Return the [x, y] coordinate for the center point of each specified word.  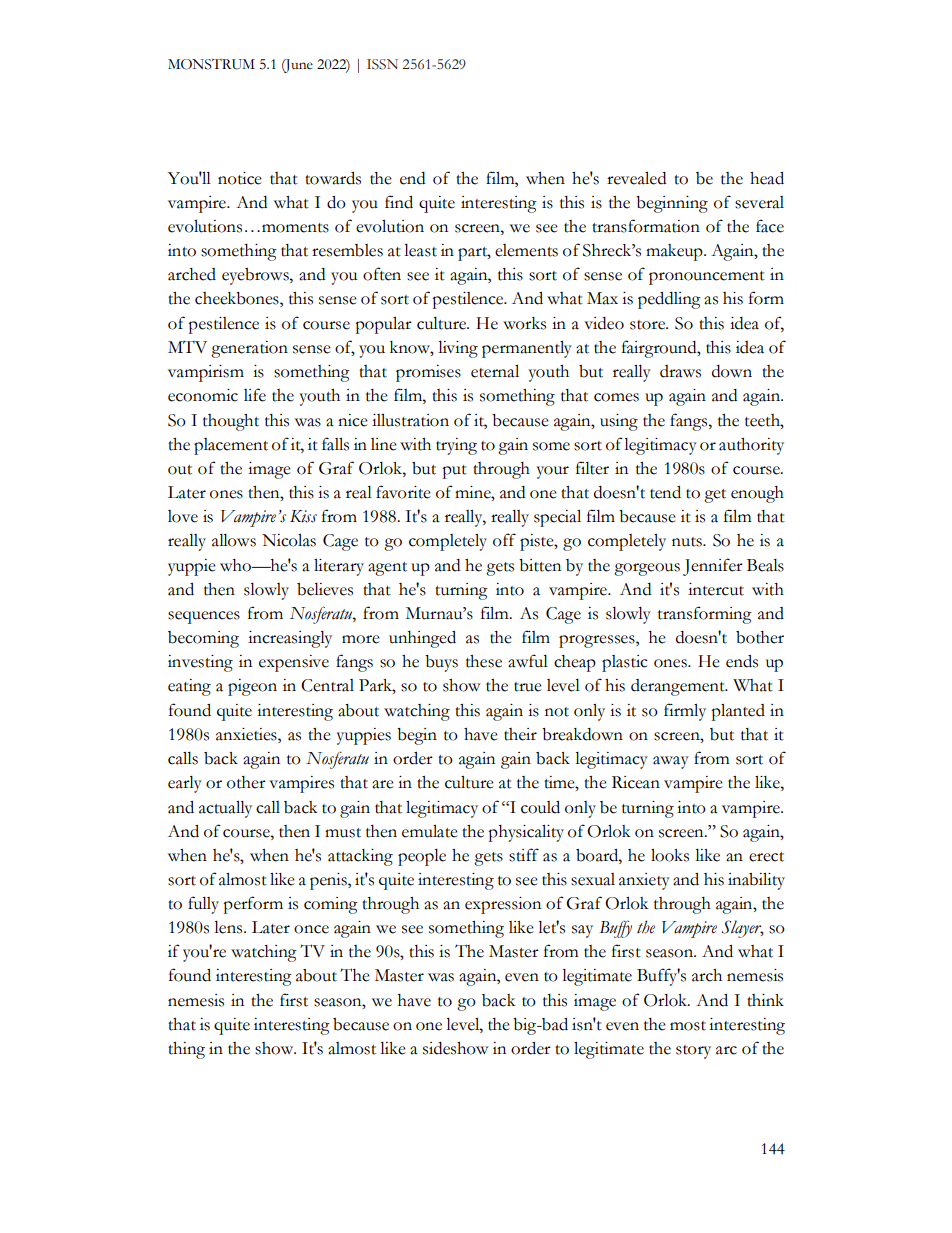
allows [234, 540]
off [504, 540]
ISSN [382, 64]
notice [240, 178]
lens [229, 927]
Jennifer [713, 567]
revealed [636, 178]
